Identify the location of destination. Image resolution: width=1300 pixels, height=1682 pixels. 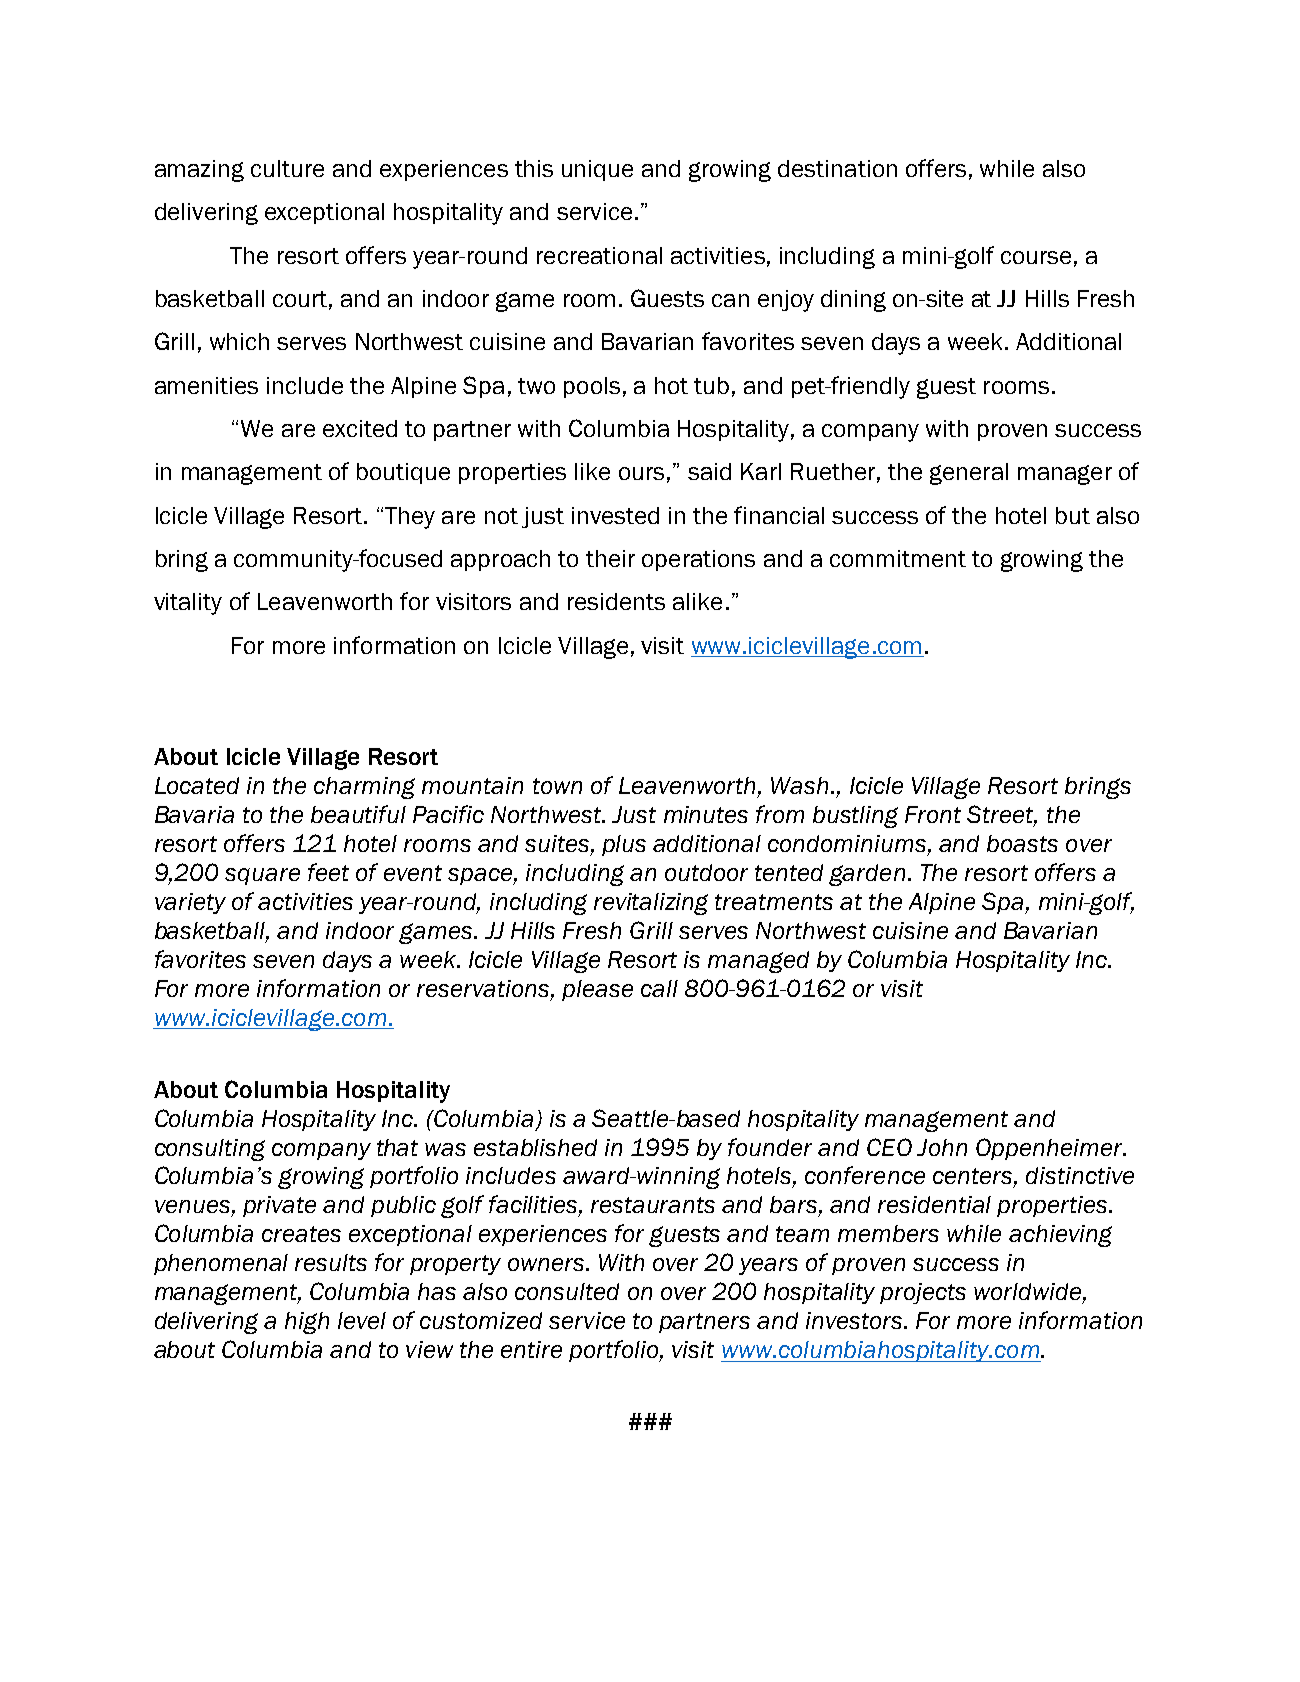
(837, 168).
